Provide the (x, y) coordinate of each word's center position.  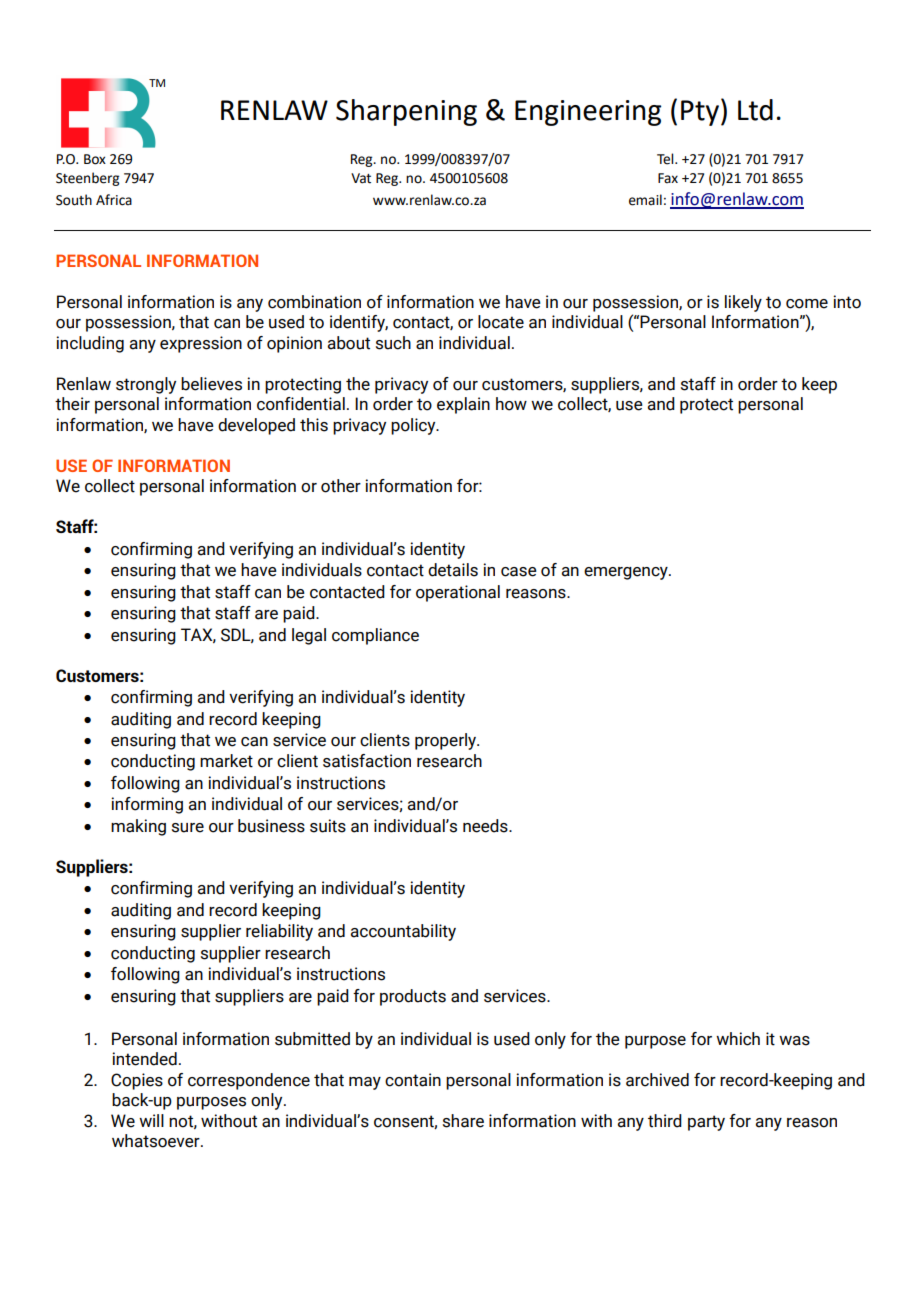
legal (309, 636)
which (738, 1039)
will (151, 1120)
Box (95, 159)
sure (188, 828)
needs (486, 826)
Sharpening (406, 112)
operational (458, 593)
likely (743, 303)
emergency (627, 573)
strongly (146, 385)
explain (463, 405)
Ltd (755, 110)
